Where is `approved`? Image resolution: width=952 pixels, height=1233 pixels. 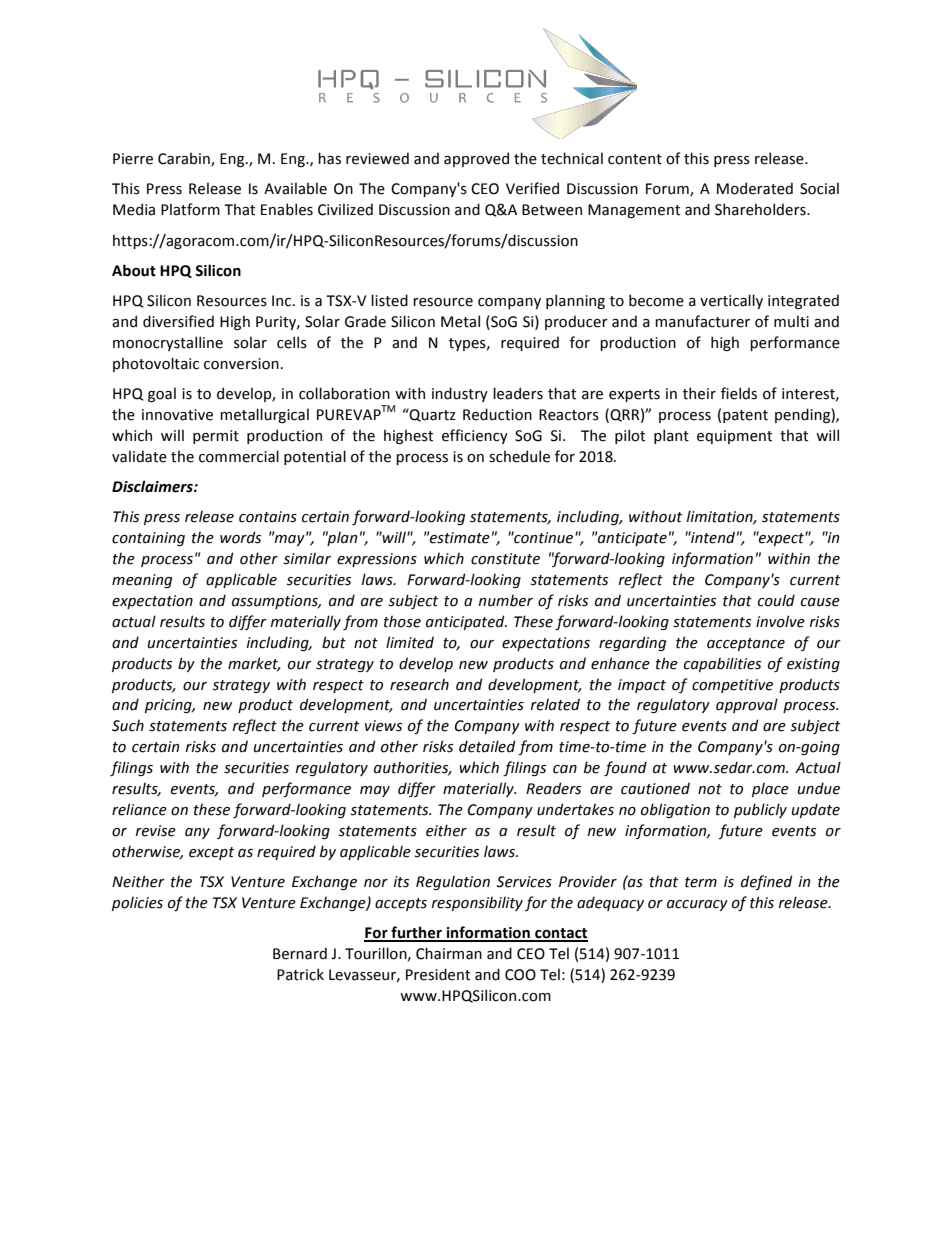
approved is located at coordinates (476, 159).
